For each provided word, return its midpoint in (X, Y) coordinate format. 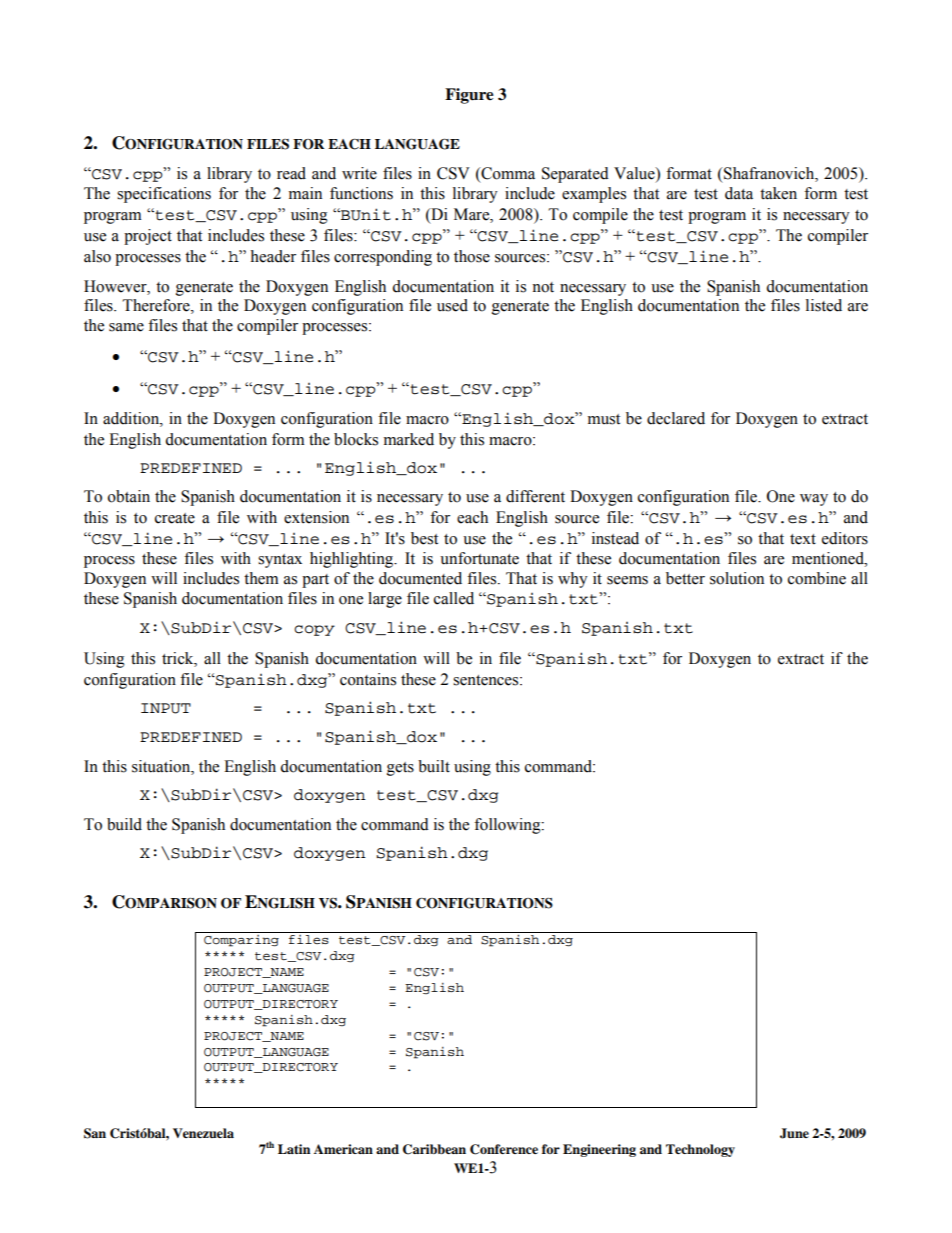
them (261, 578)
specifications (164, 195)
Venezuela (203, 1133)
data (739, 193)
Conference (504, 1149)
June (794, 1133)
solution (737, 578)
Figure (469, 96)
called (454, 598)
